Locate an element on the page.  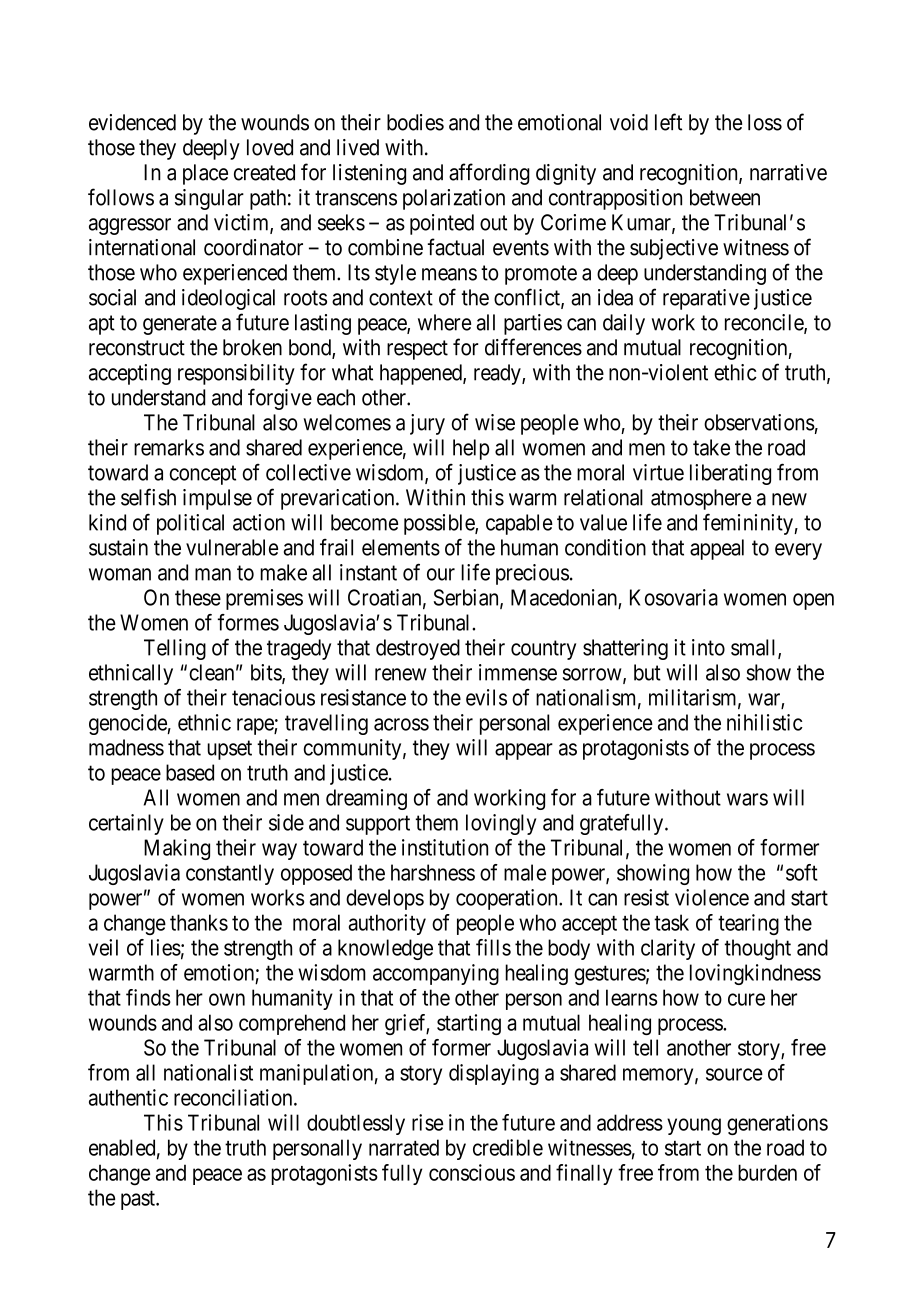
Making is located at coordinates (177, 849).
